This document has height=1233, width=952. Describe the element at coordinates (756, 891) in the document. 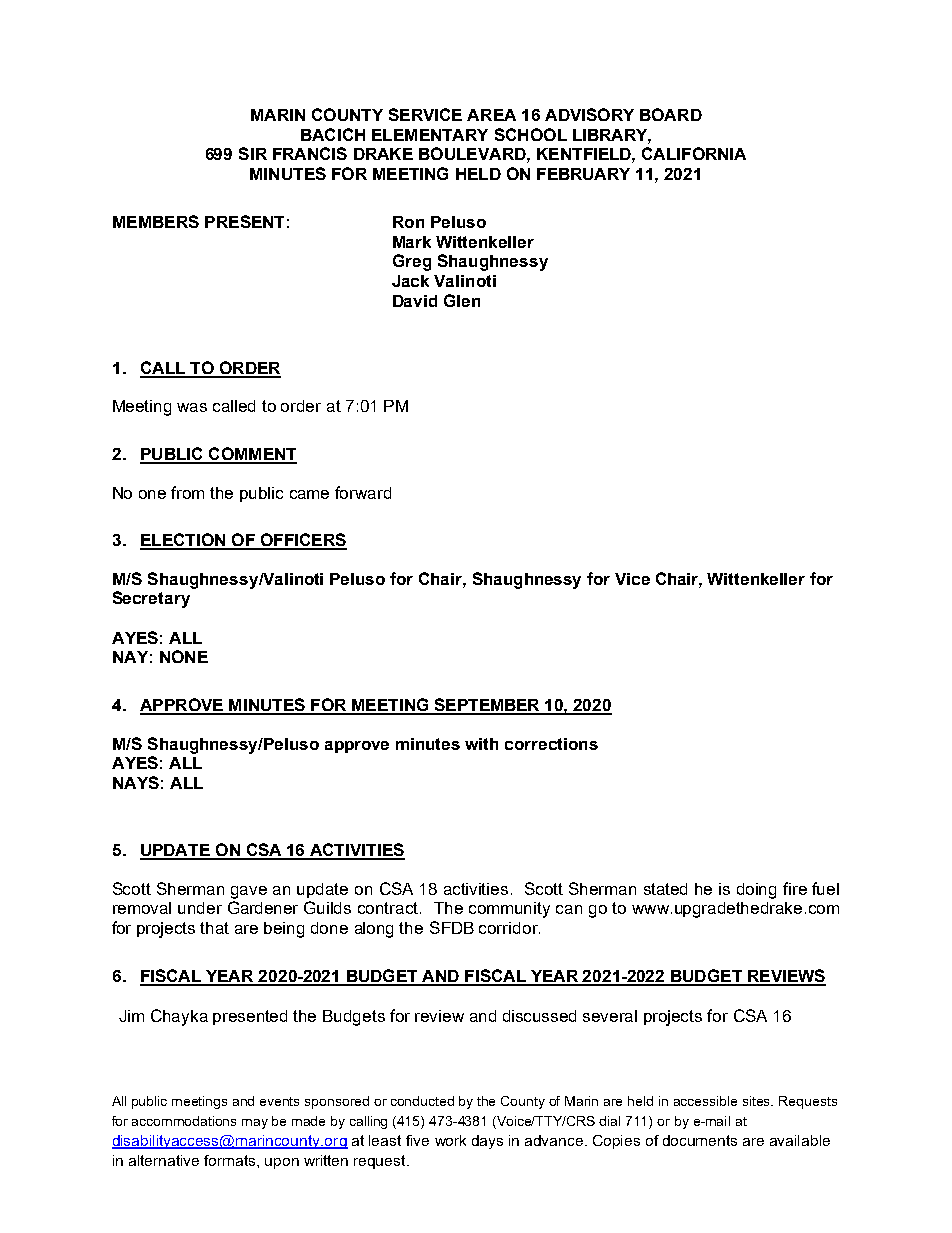

I see `doing` at that location.
